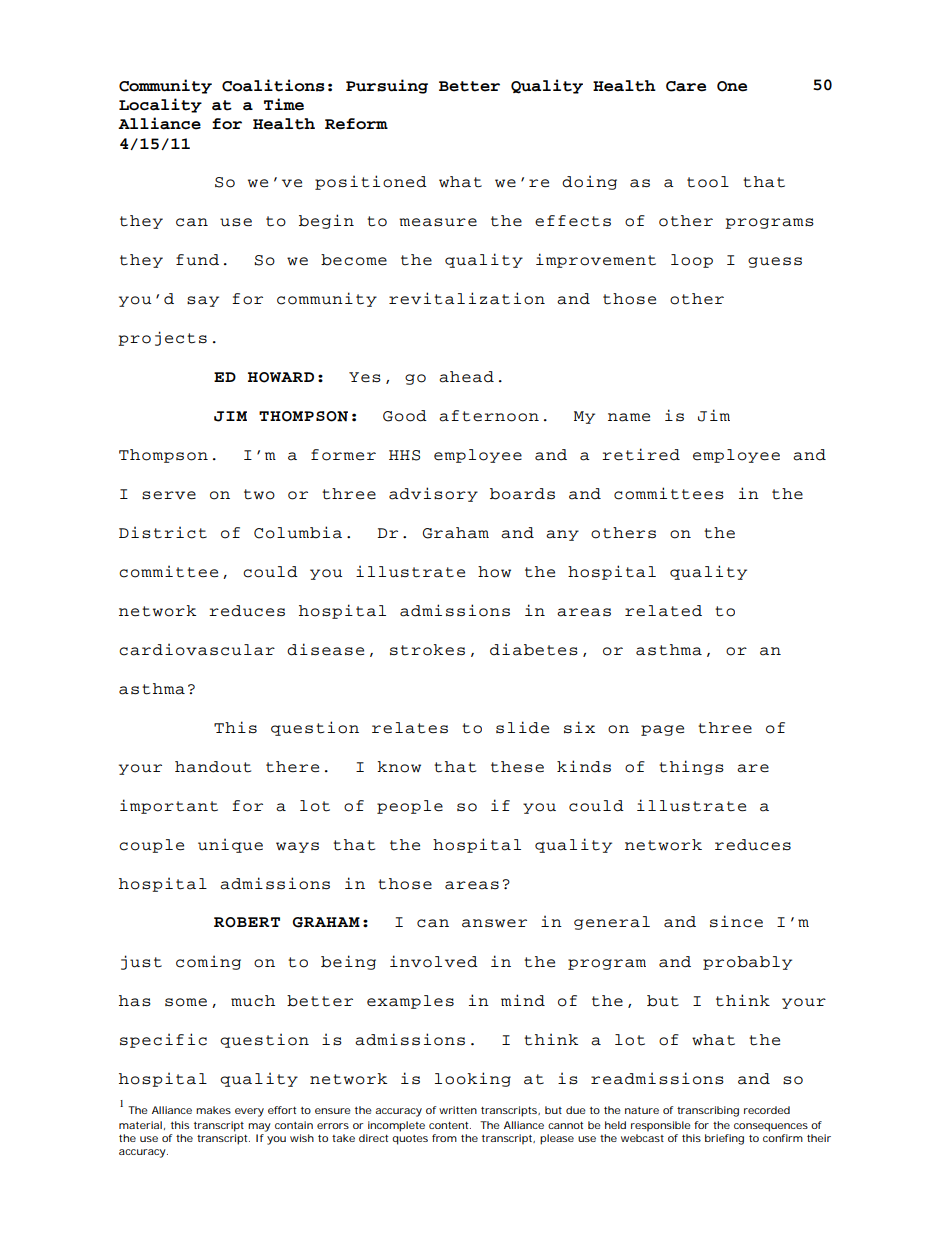 The width and height of the screenshot is (952, 1233). I want to click on handout, so click(213, 767).
